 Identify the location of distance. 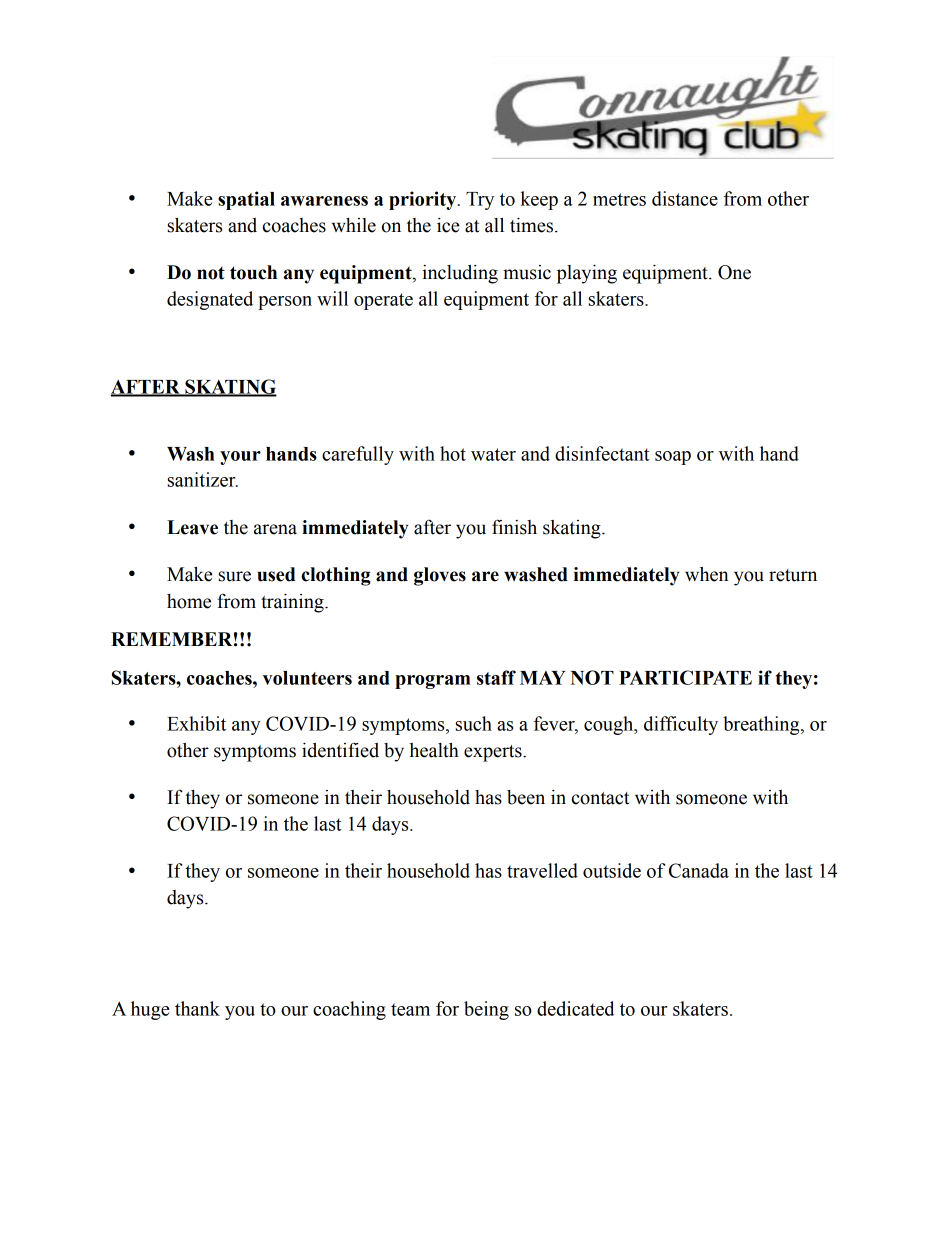
(685, 198).
